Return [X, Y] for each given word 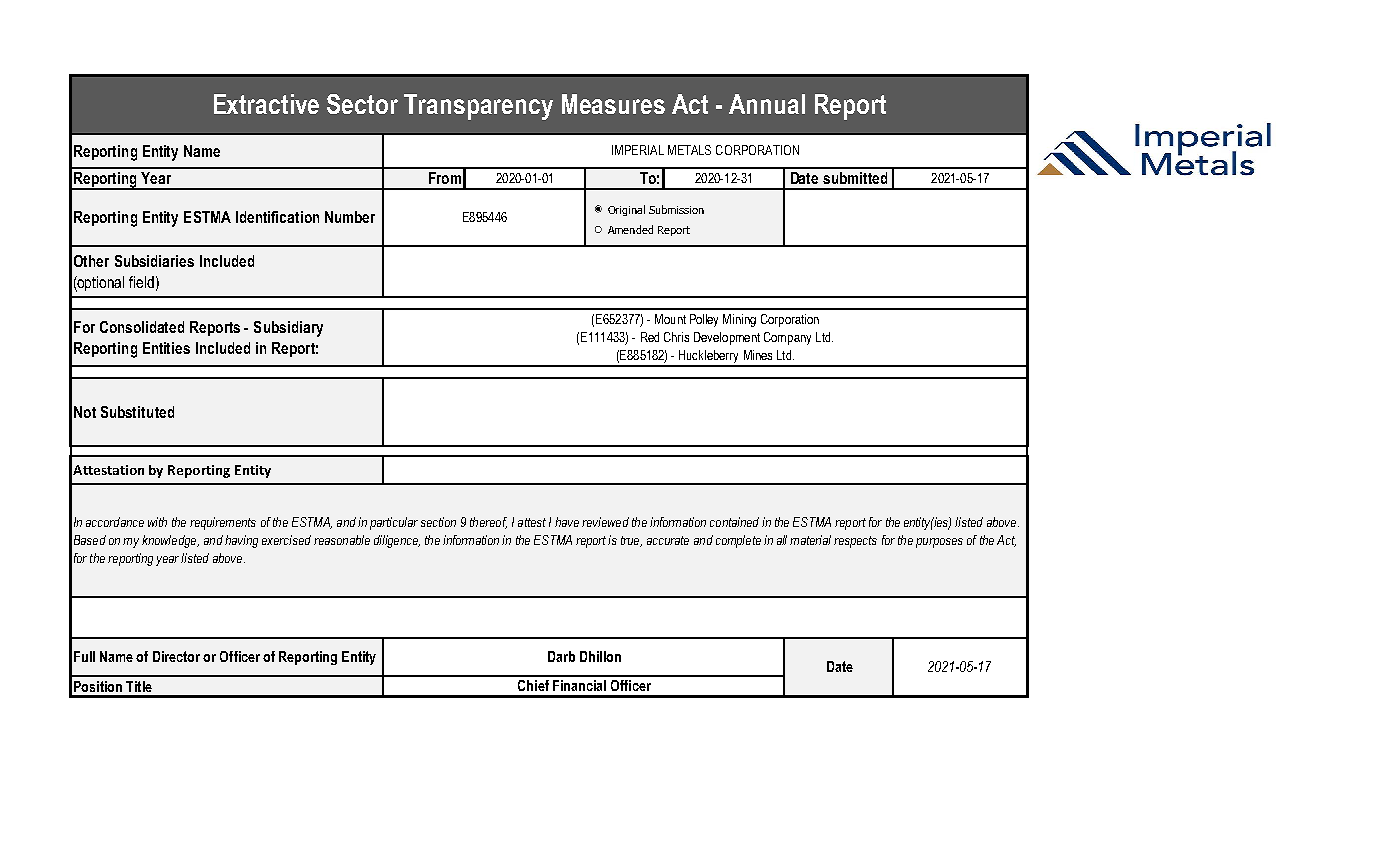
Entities [166, 348]
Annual [767, 104]
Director [176, 656]
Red [650, 337]
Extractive [266, 104]
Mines [758, 355]
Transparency [478, 107]
